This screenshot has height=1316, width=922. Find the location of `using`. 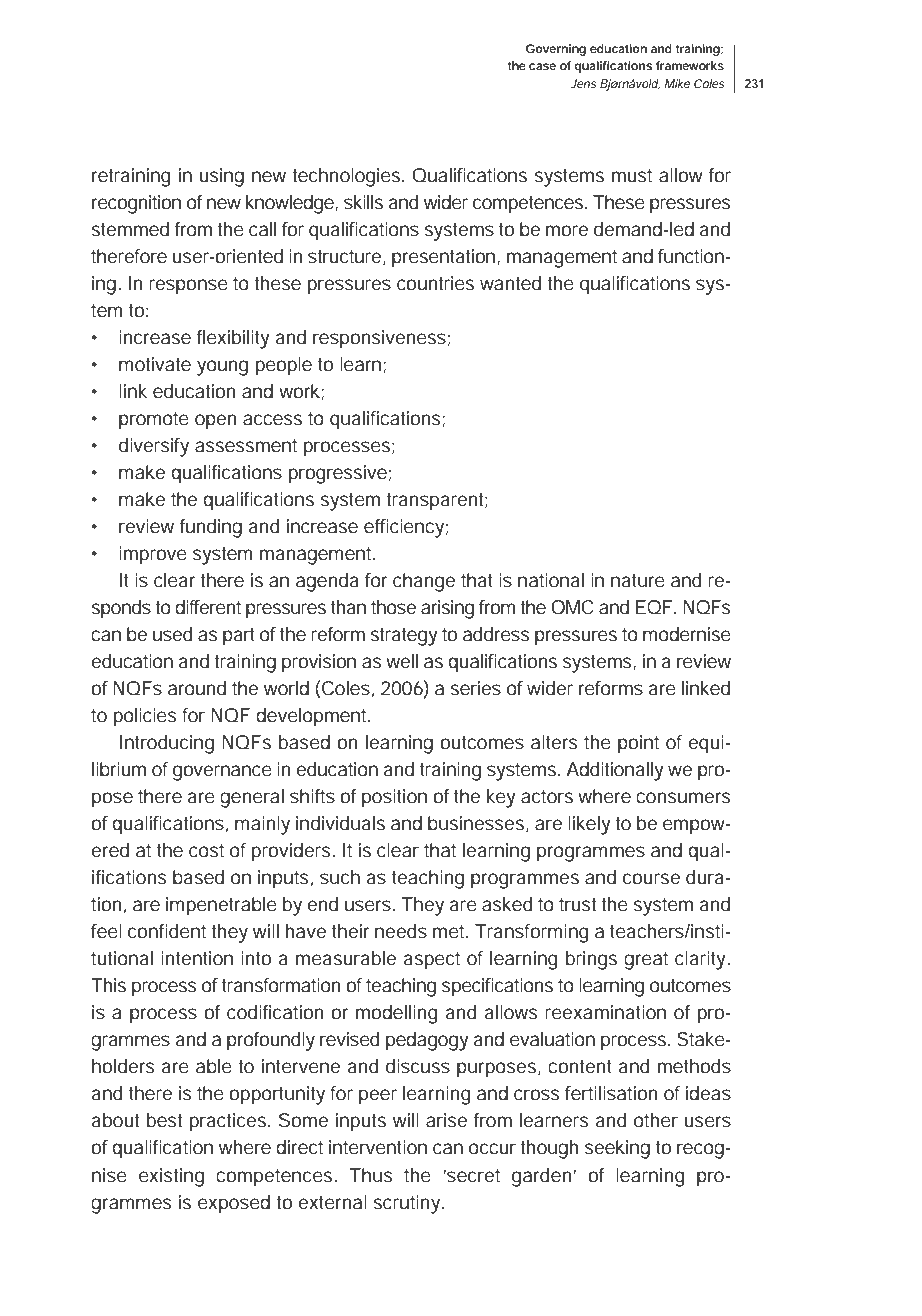

using is located at coordinates (221, 177).
